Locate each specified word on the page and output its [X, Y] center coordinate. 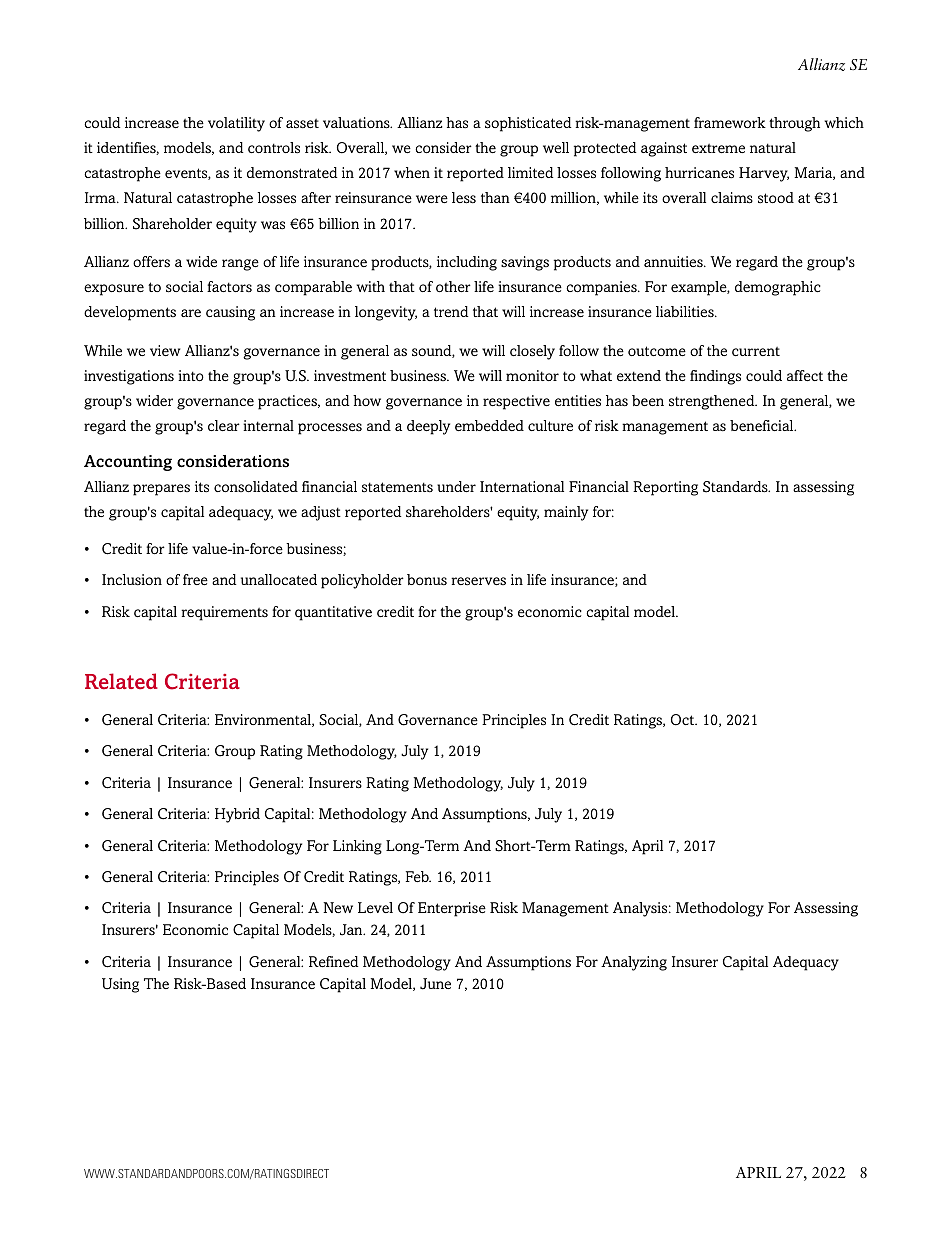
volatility [236, 124]
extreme [718, 148]
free [195, 579]
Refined [333, 961]
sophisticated [528, 124]
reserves [478, 581]
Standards [736, 487]
